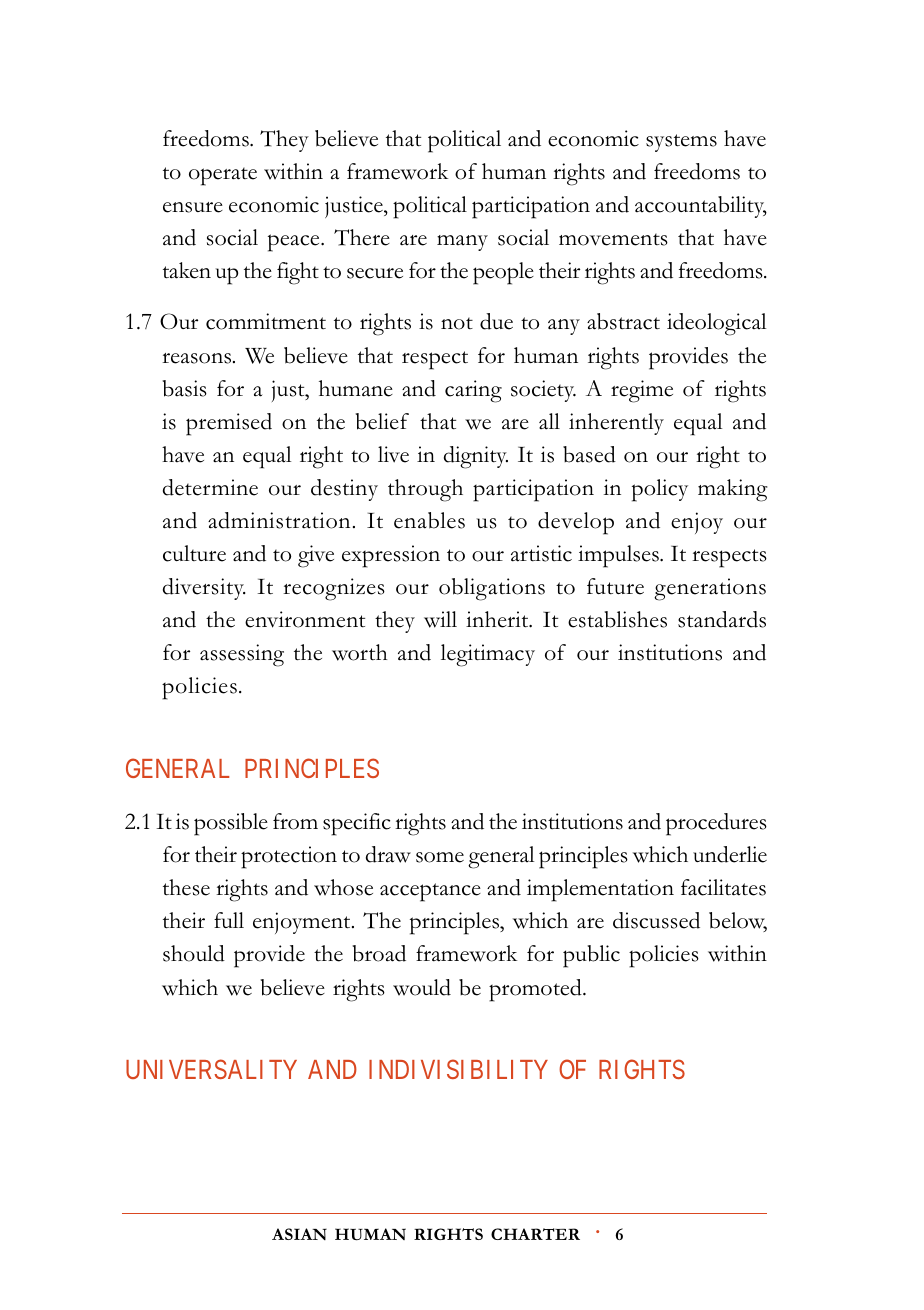 This screenshot has width=924, height=1310. Describe the element at coordinates (462, 243) in the screenshot. I see `many` at that location.
